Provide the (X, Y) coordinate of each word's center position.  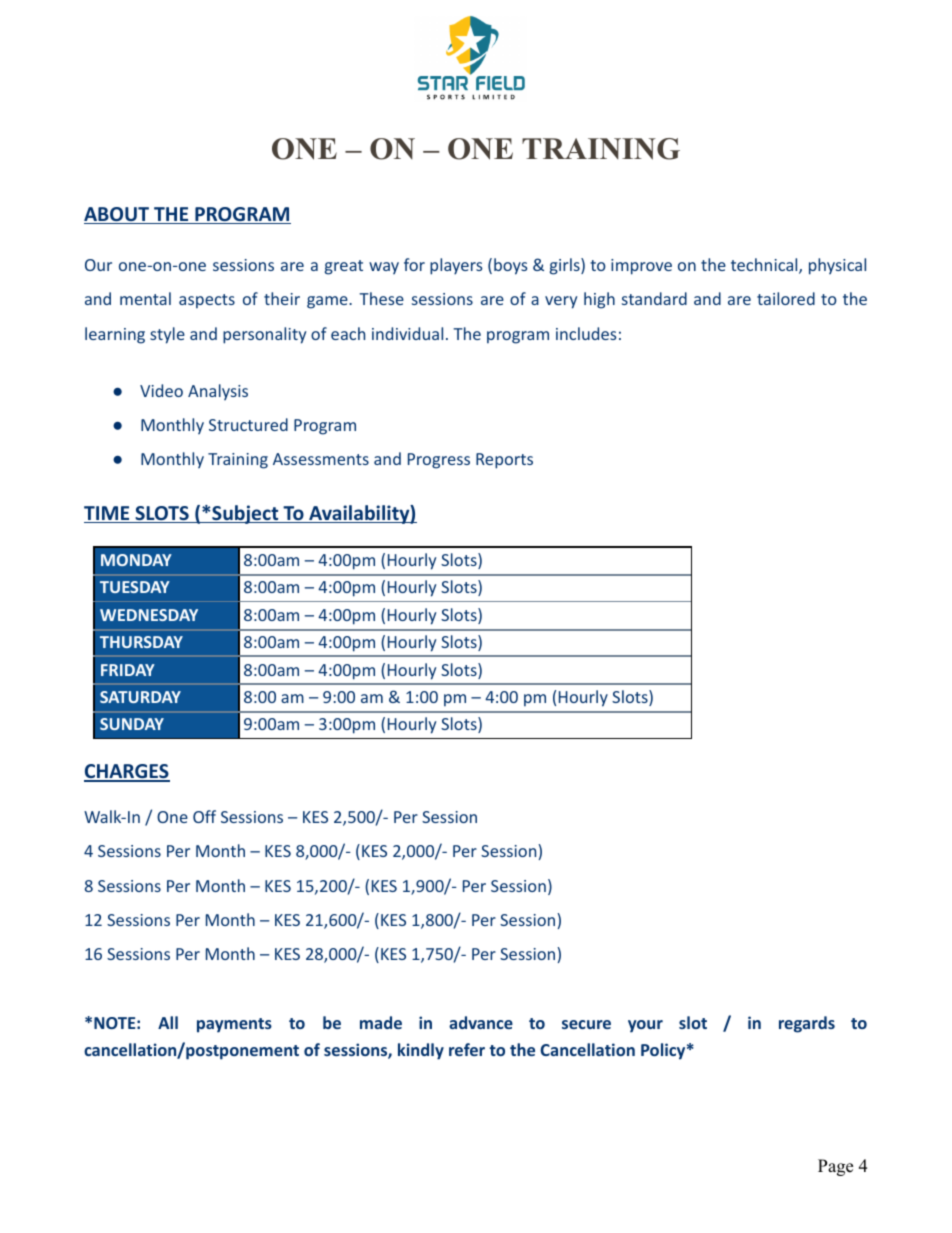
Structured (248, 424)
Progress (439, 461)
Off (204, 816)
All (168, 1022)
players (456, 266)
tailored (786, 298)
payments (234, 1025)
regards (807, 1024)
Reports (504, 461)
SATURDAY (140, 697)
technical (765, 266)
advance (481, 1022)
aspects (207, 301)
